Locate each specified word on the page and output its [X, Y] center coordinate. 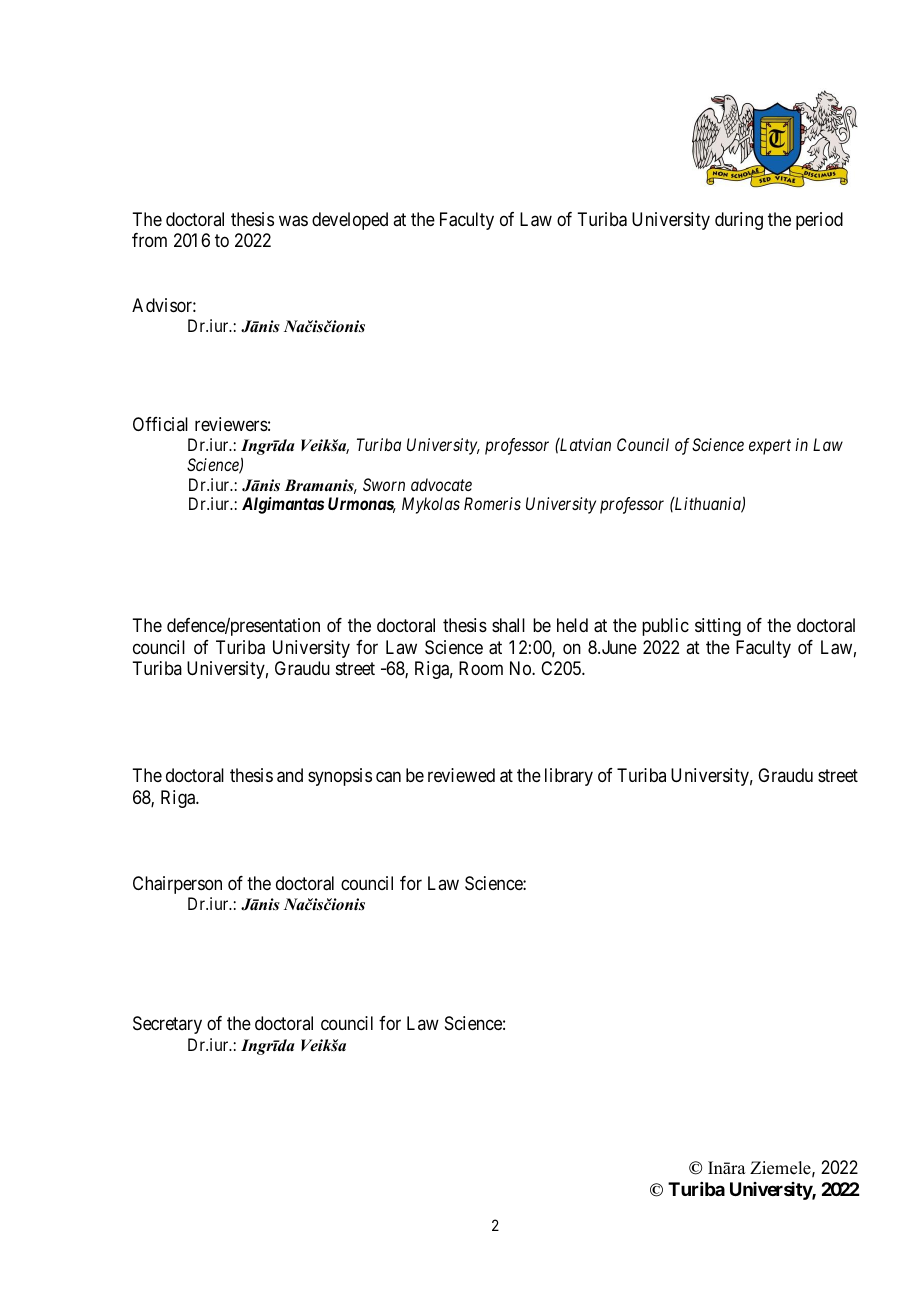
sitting [718, 627]
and [290, 775]
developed [350, 221]
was [293, 221]
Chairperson [177, 885]
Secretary [167, 1025]
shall [508, 625]
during [739, 221]
